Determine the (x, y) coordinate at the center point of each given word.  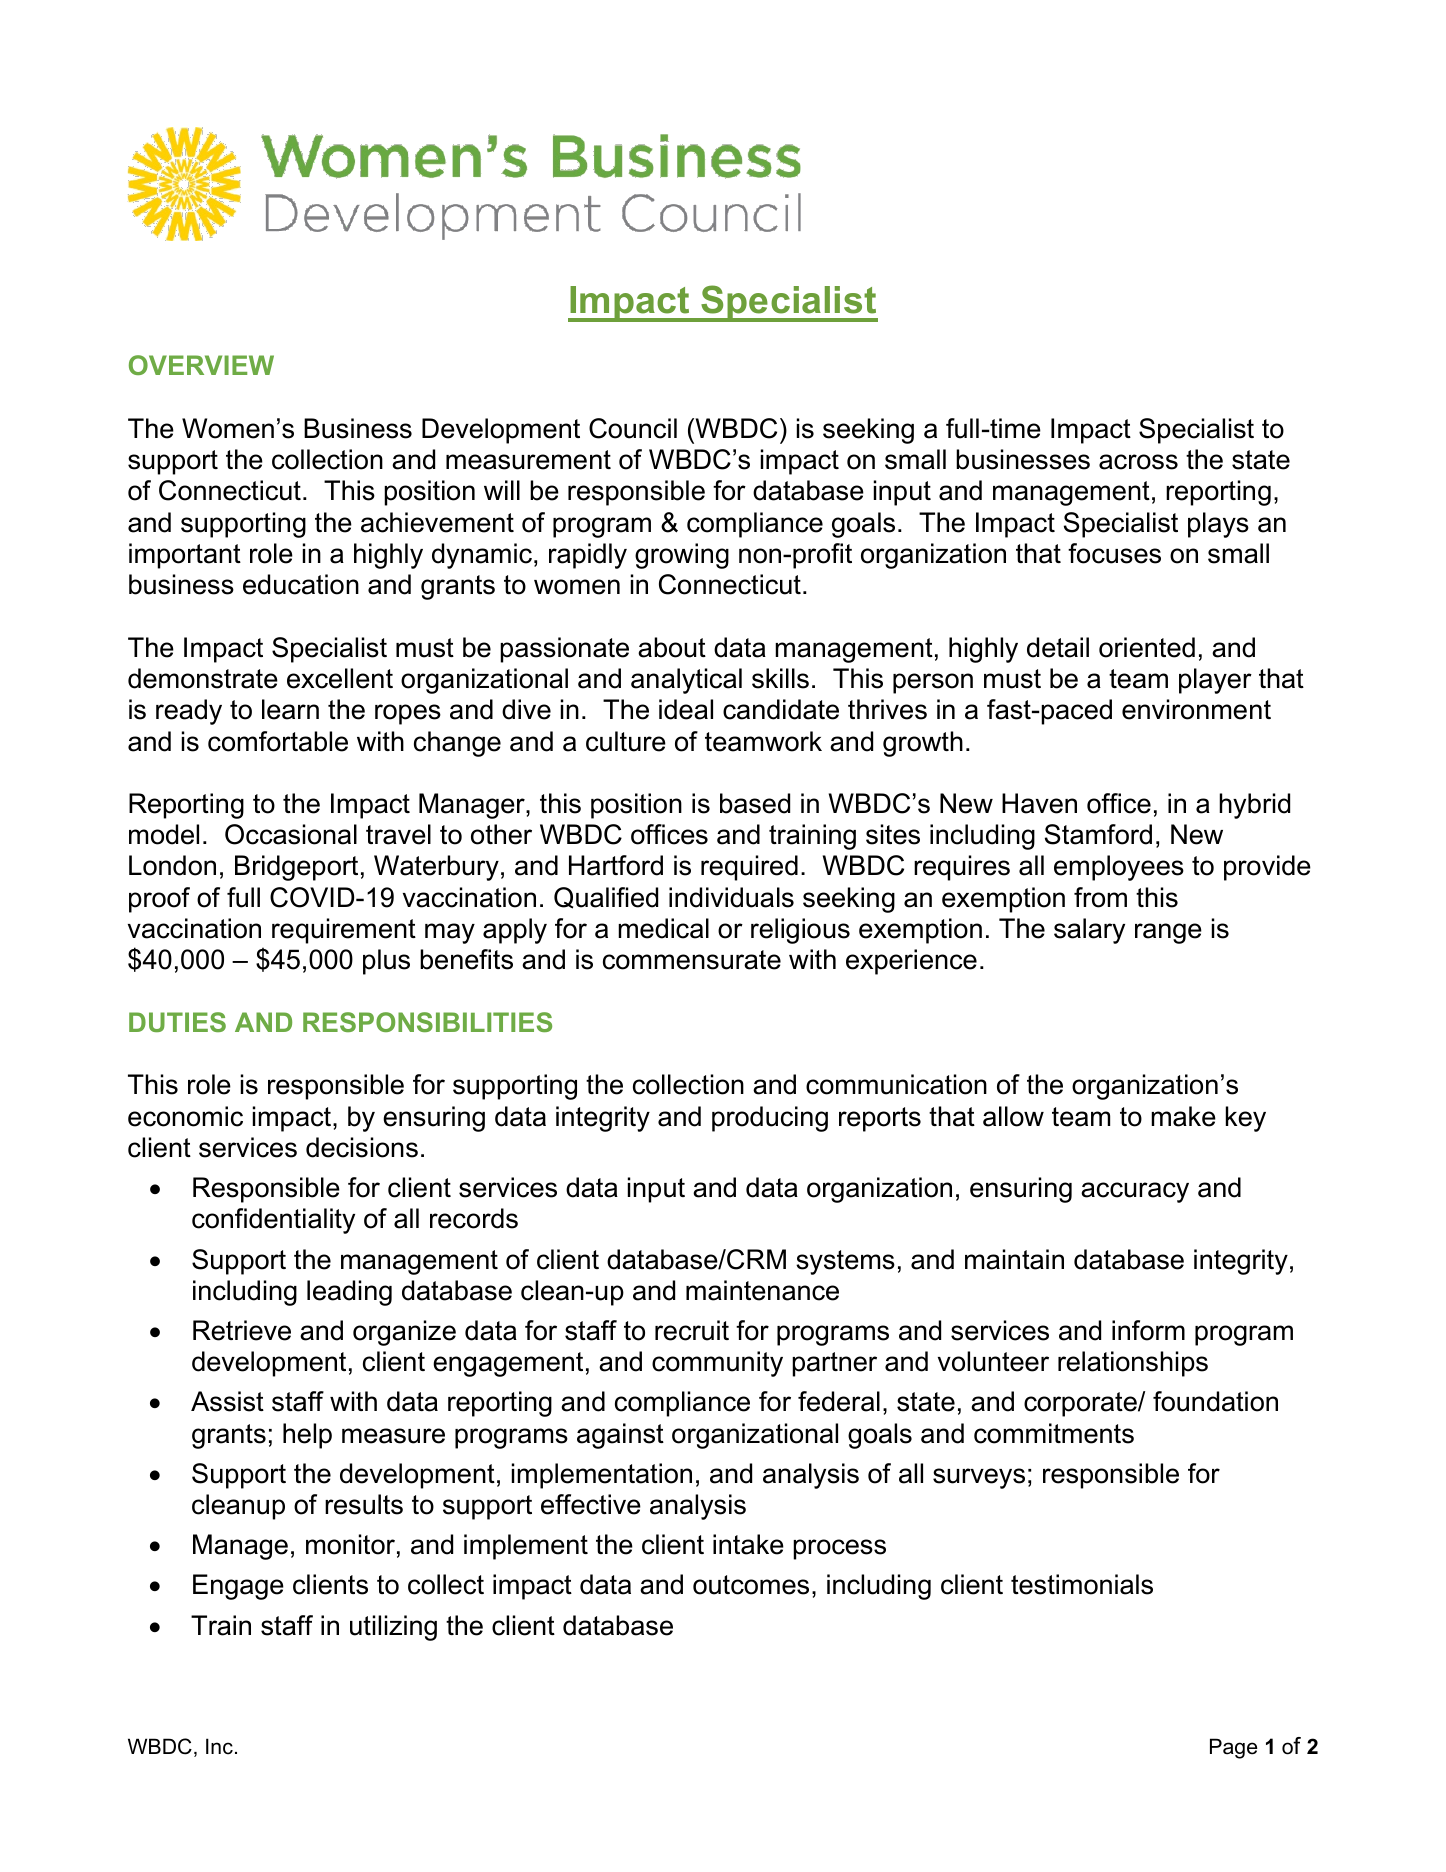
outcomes (751, 1585)
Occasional (291, 834)
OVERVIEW (201, 365)
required (749, 868)
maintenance (762, 1290)
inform (1148, 1330)
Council (633, 428)
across (1138, 462)
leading (349, 1293)
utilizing (393, 1628)
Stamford (1098, 834)
